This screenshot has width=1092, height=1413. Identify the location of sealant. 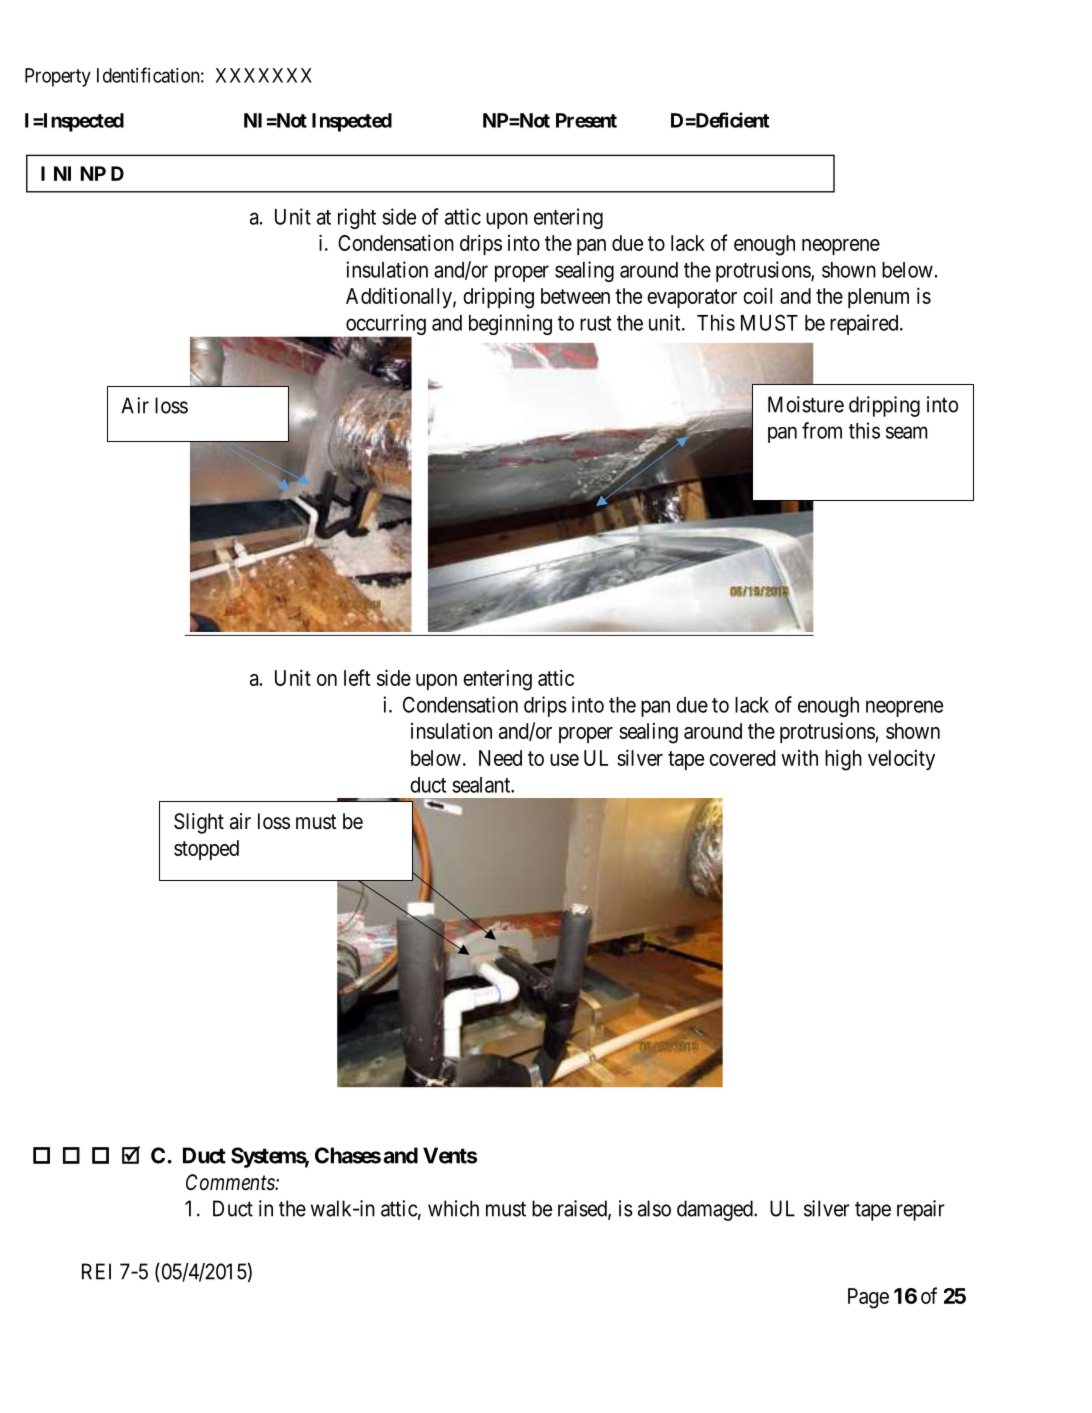
(482, 785).
